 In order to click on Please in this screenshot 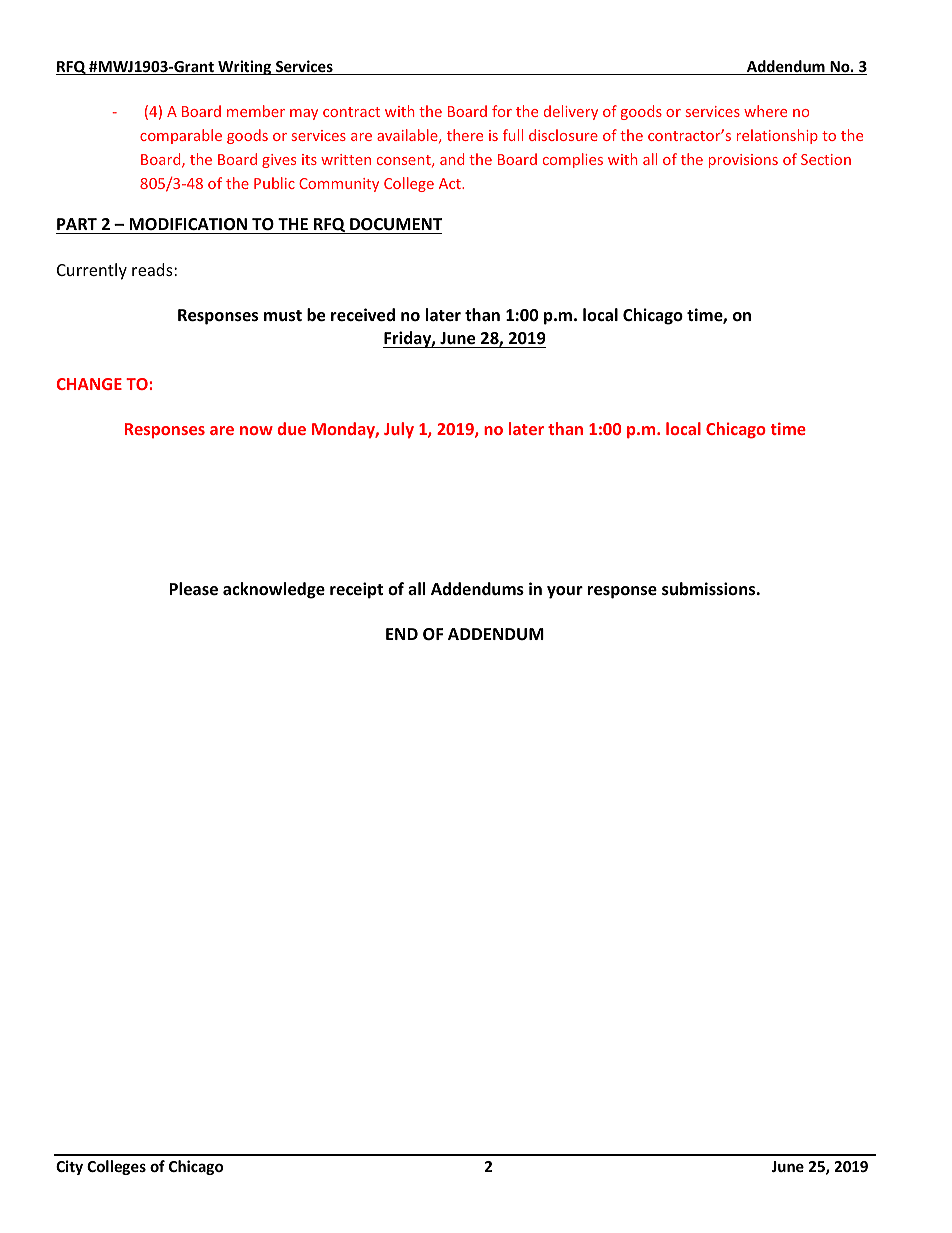, I will do `click(193, 589)`.
